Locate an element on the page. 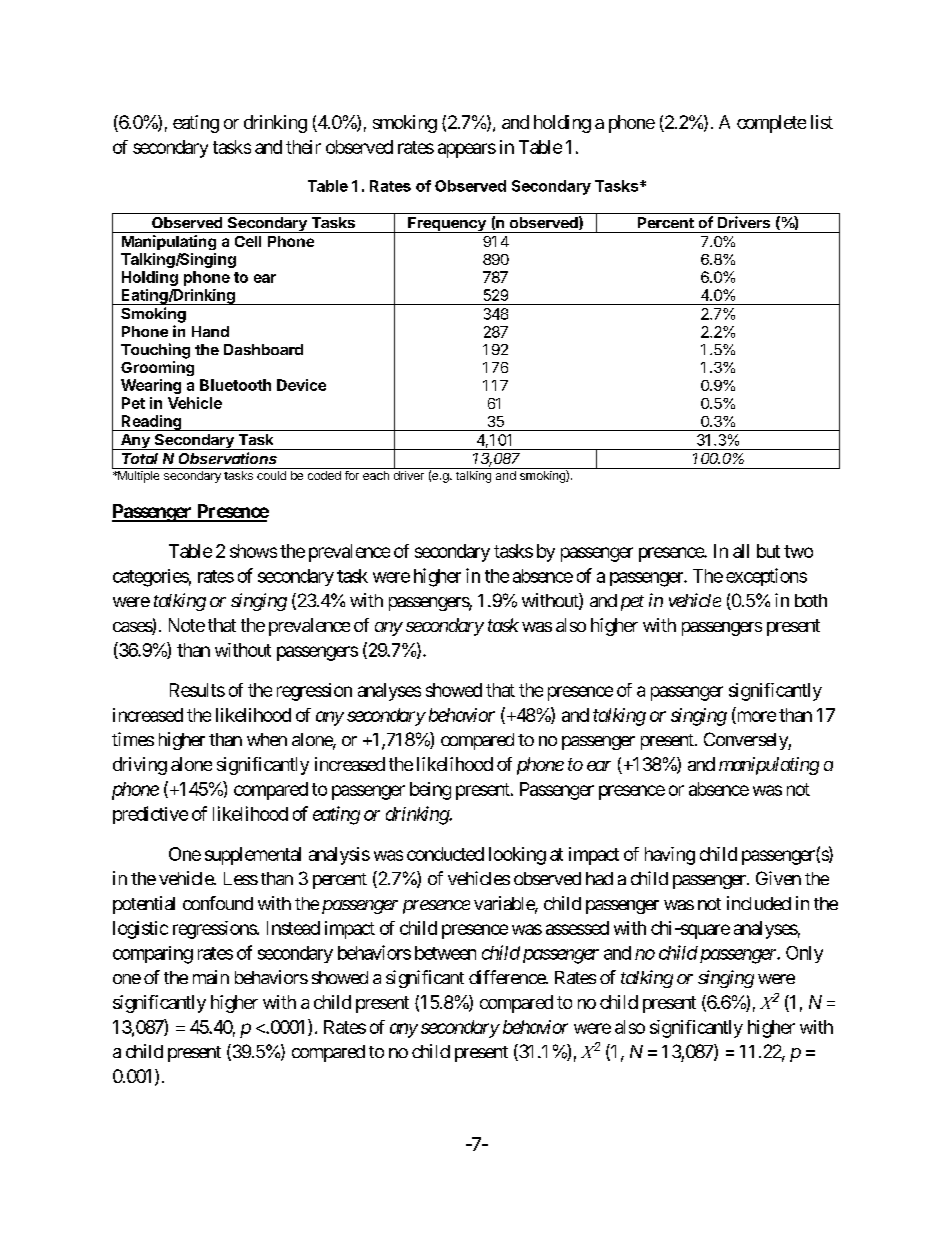 The height and width of the document is (1233, 952). having is located at coordinates (670, 856).
